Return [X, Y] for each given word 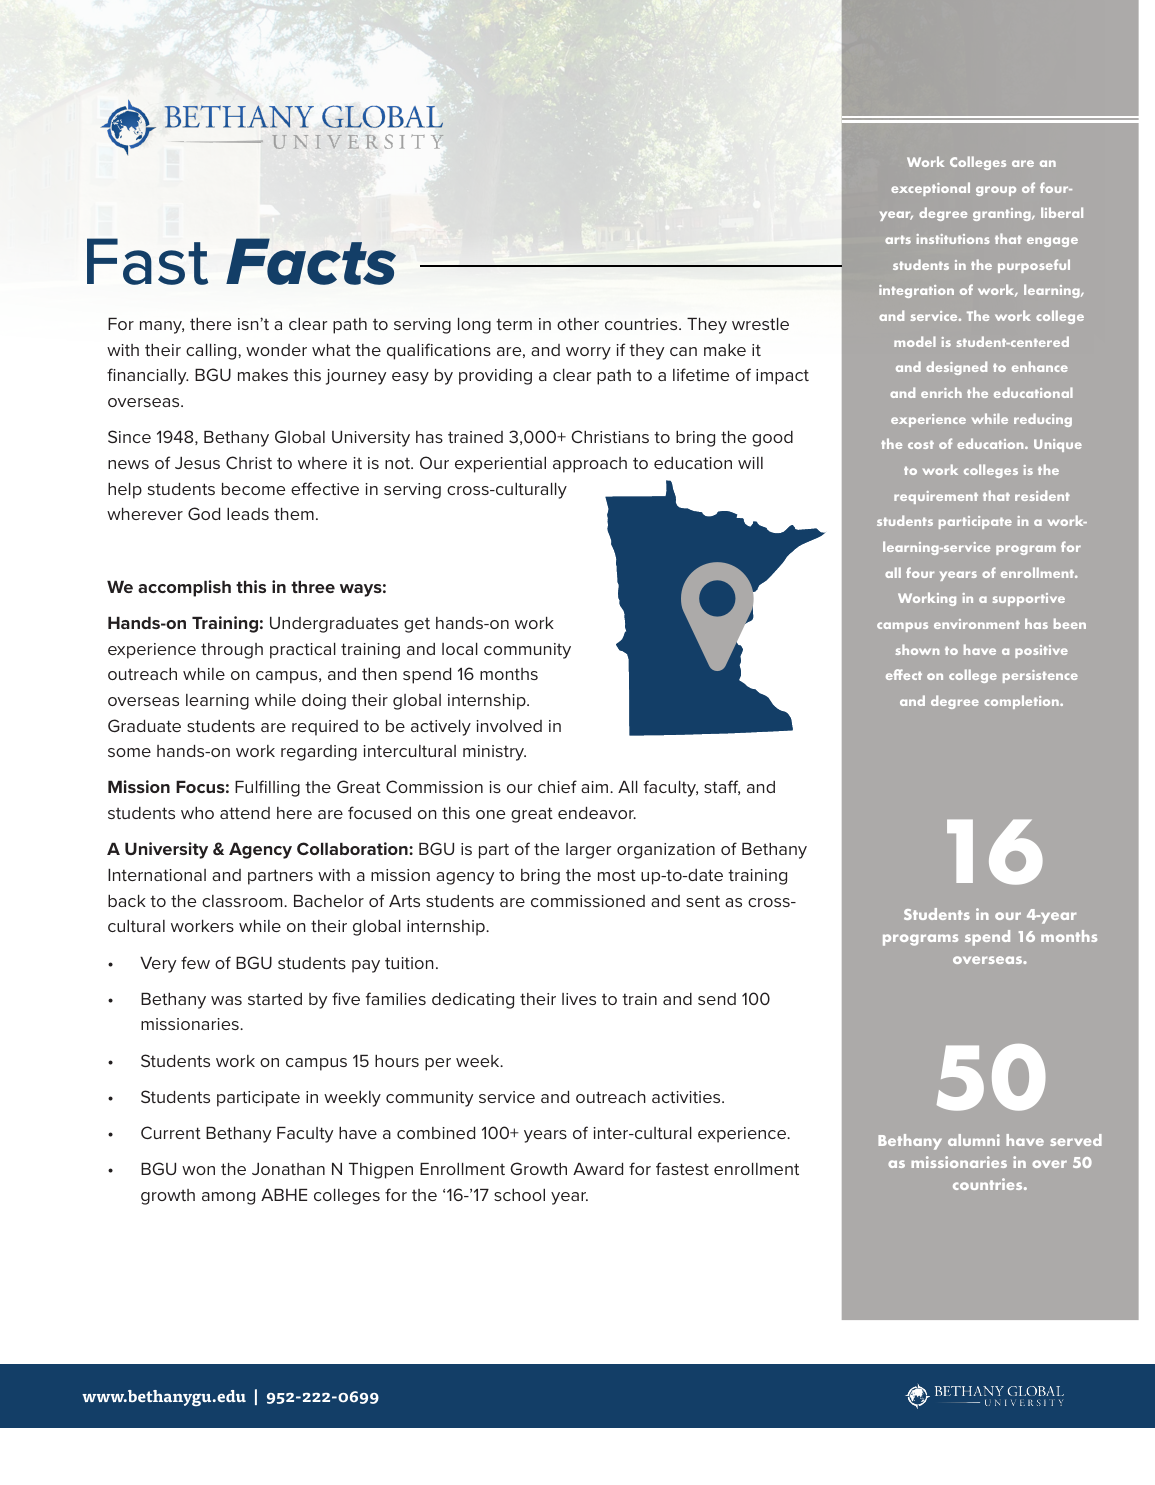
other [578, 324]
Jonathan [288, 1169]
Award [598, 1169]
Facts [311, 261]
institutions [953, 239]
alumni [974, 1140]
